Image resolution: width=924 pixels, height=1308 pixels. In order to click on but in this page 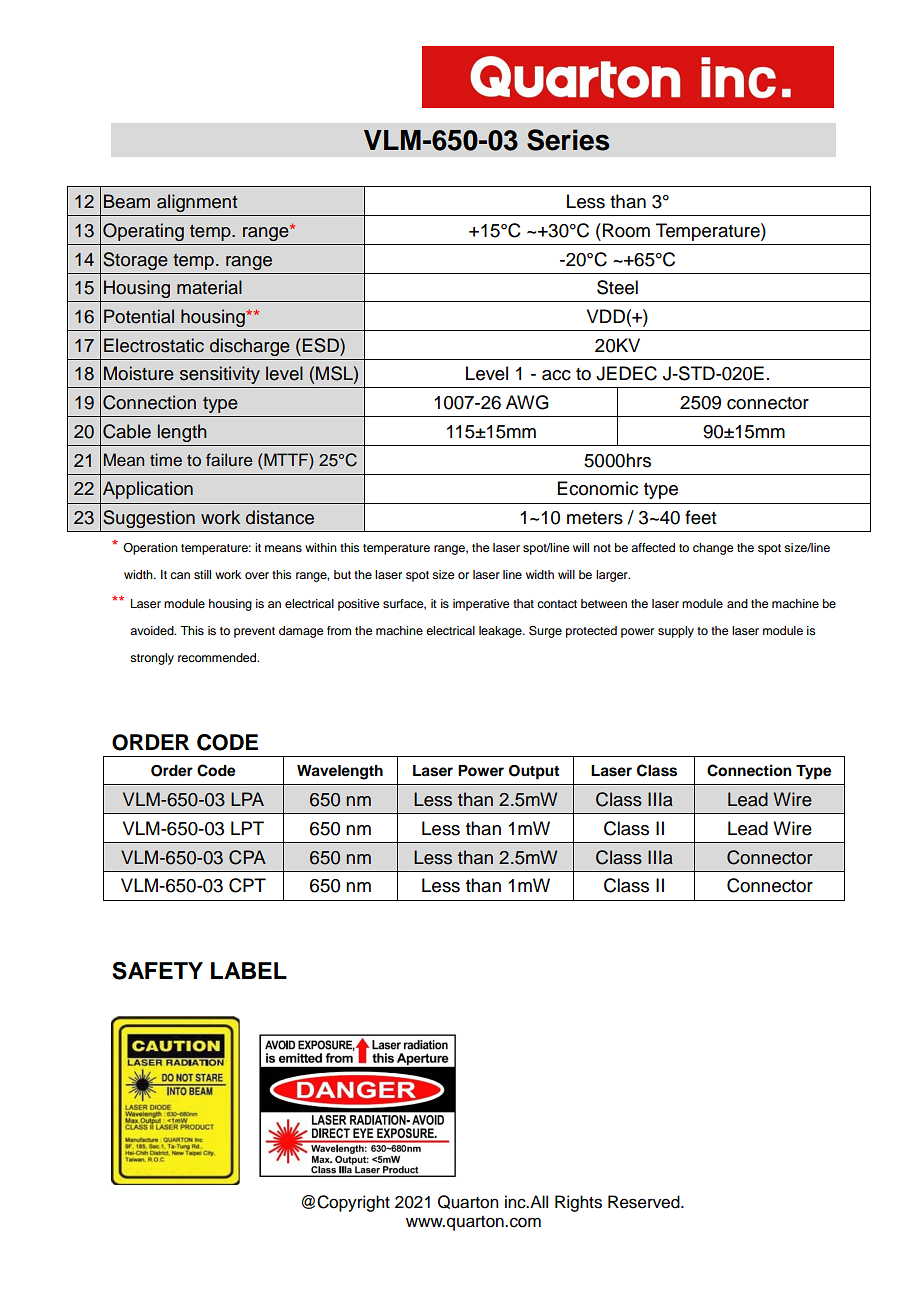, I will do `click(342, 574)`.
